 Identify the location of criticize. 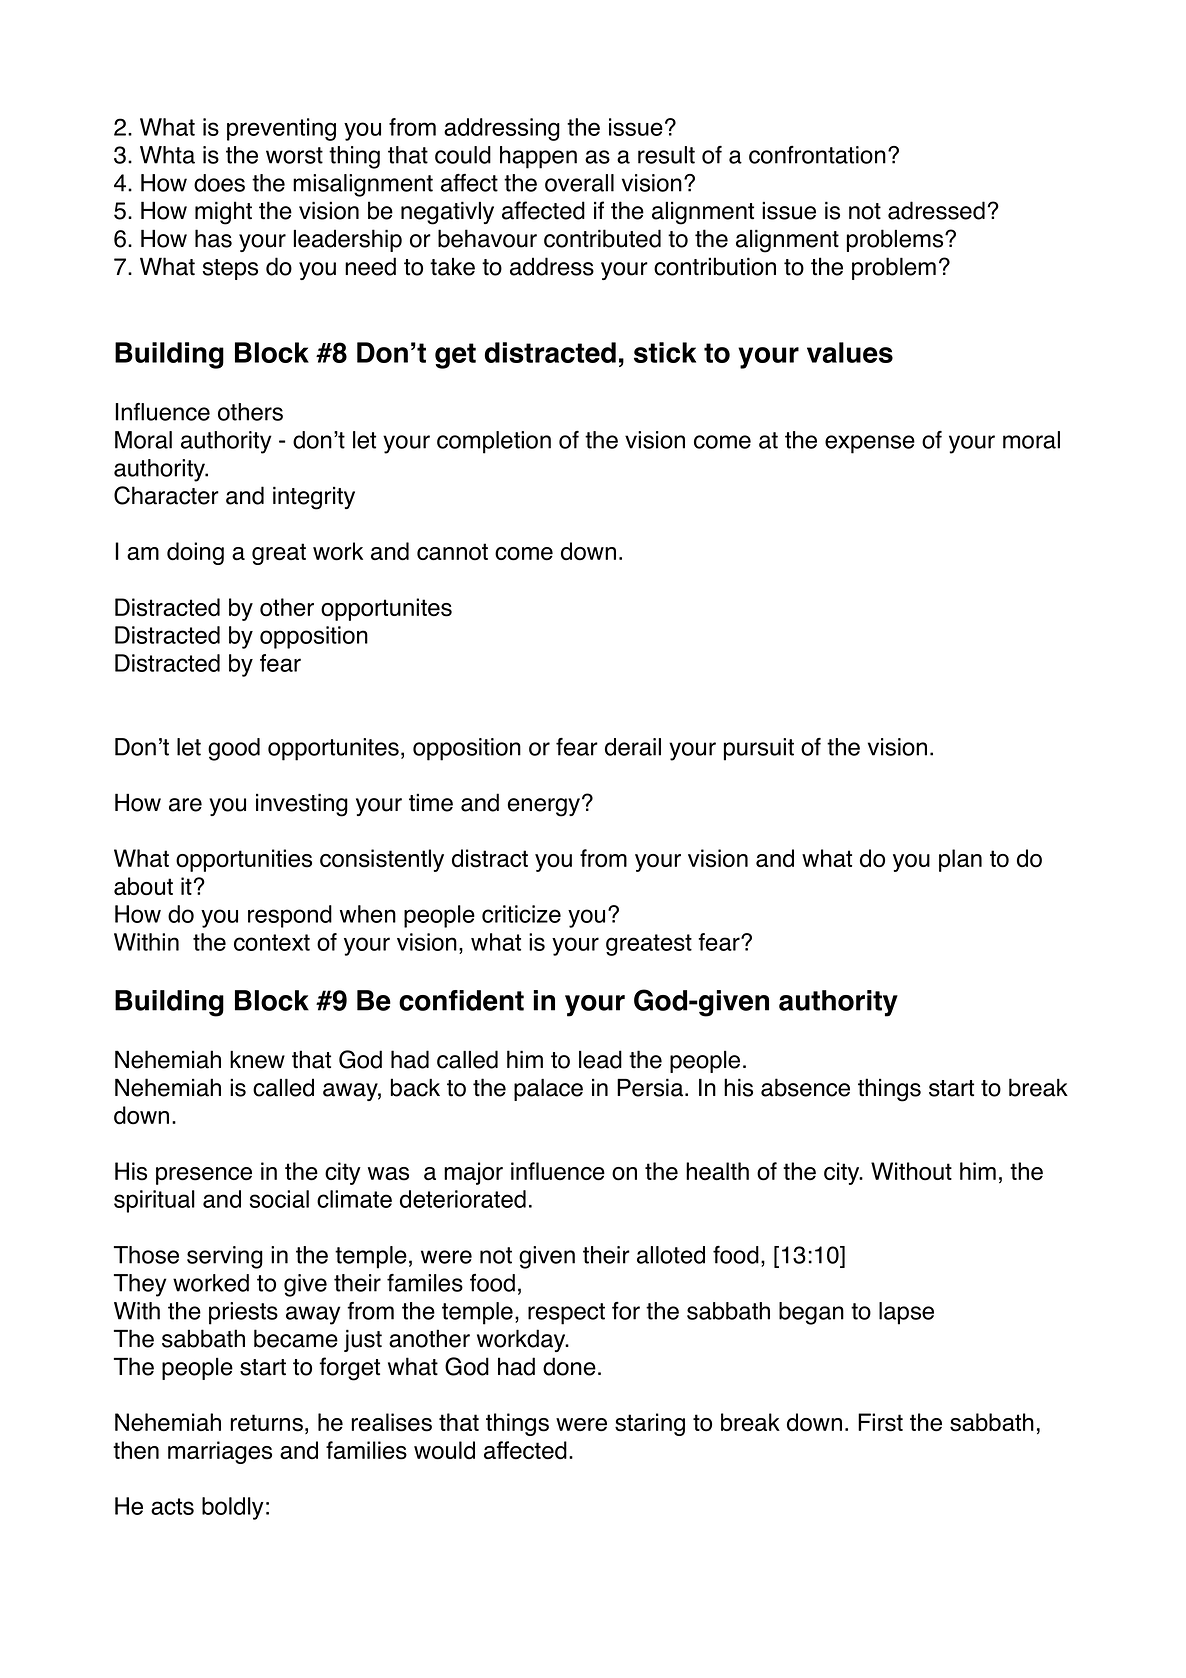
(521, 914).
